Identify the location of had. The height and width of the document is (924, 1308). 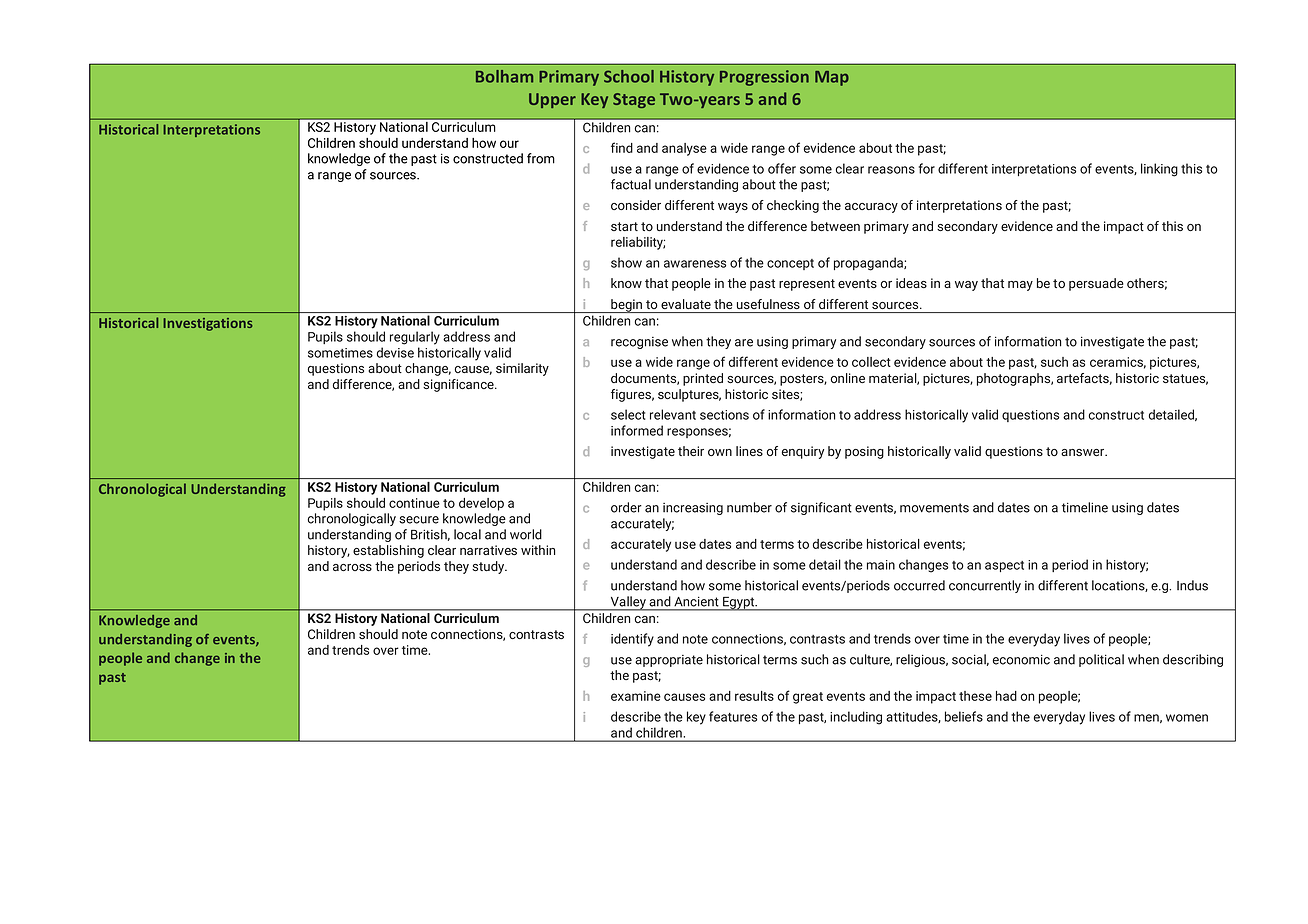
(1006, 696).
